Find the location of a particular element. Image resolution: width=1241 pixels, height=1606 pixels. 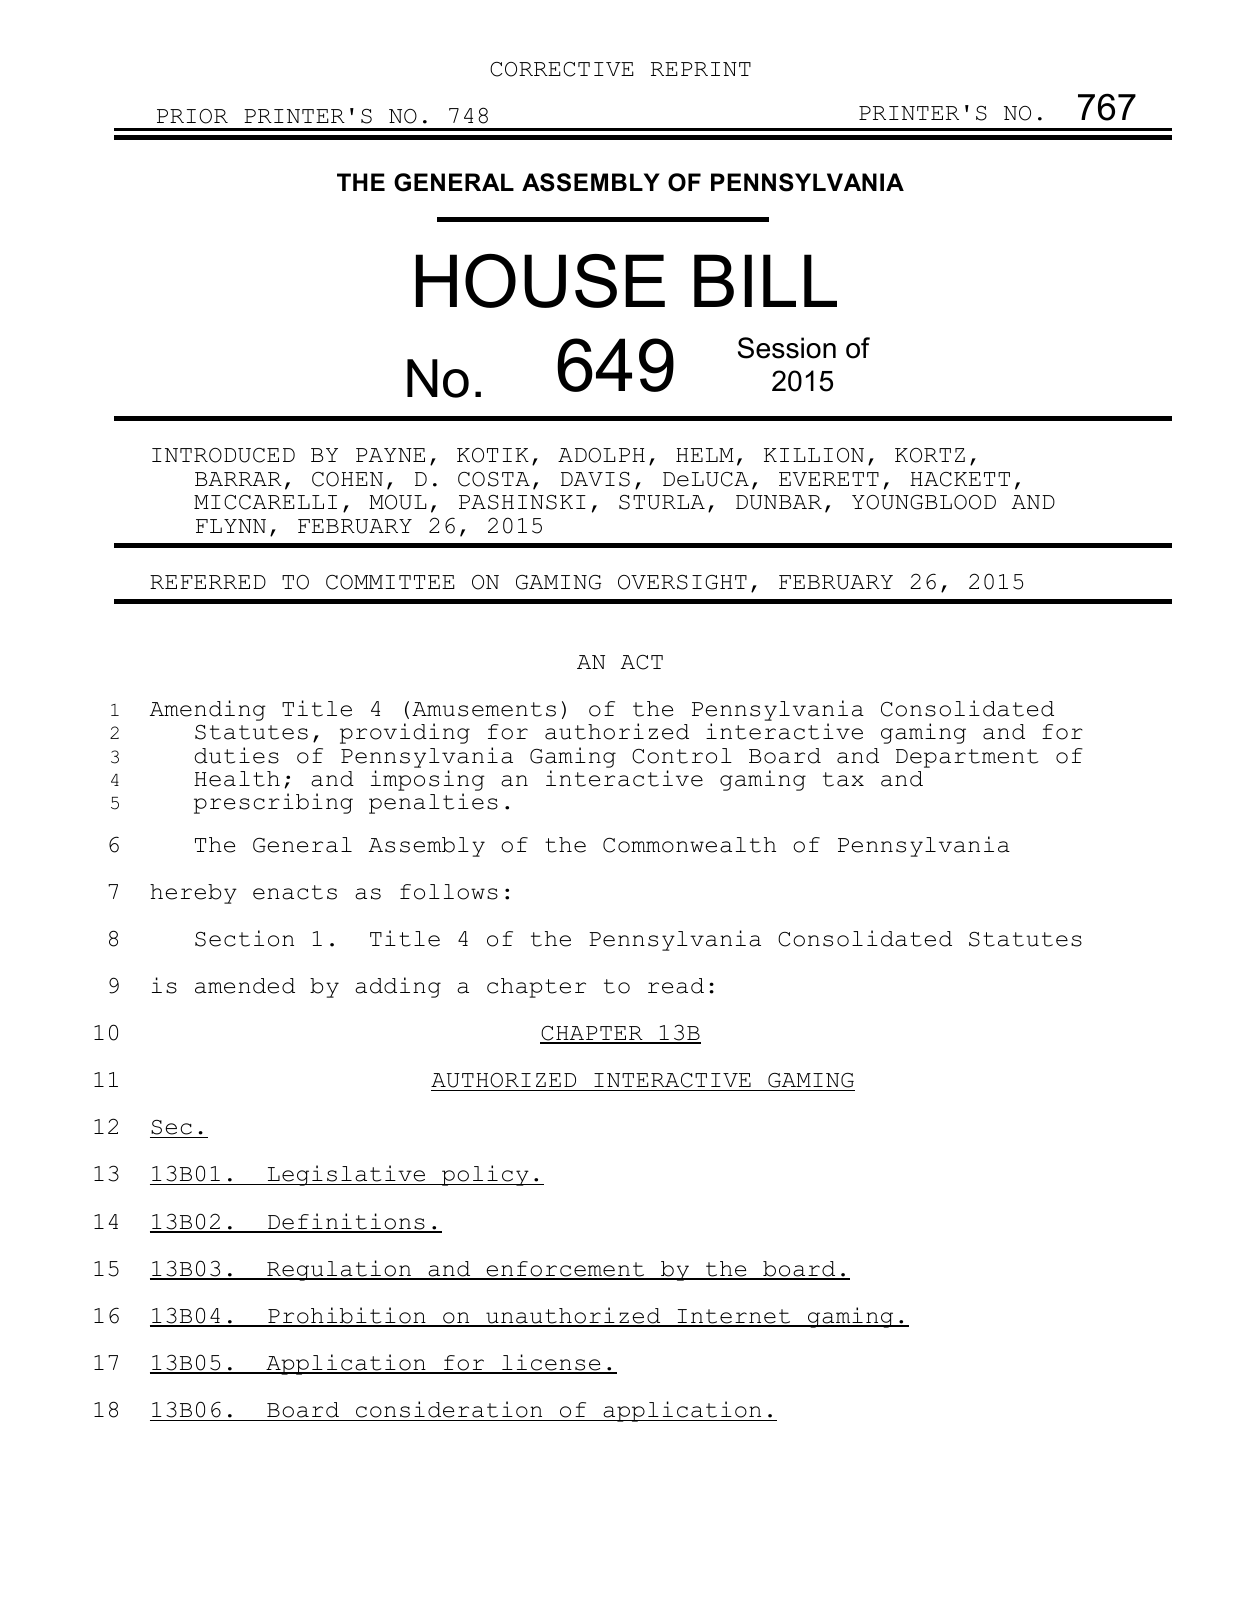

read is located at coordinates (676, 986).
